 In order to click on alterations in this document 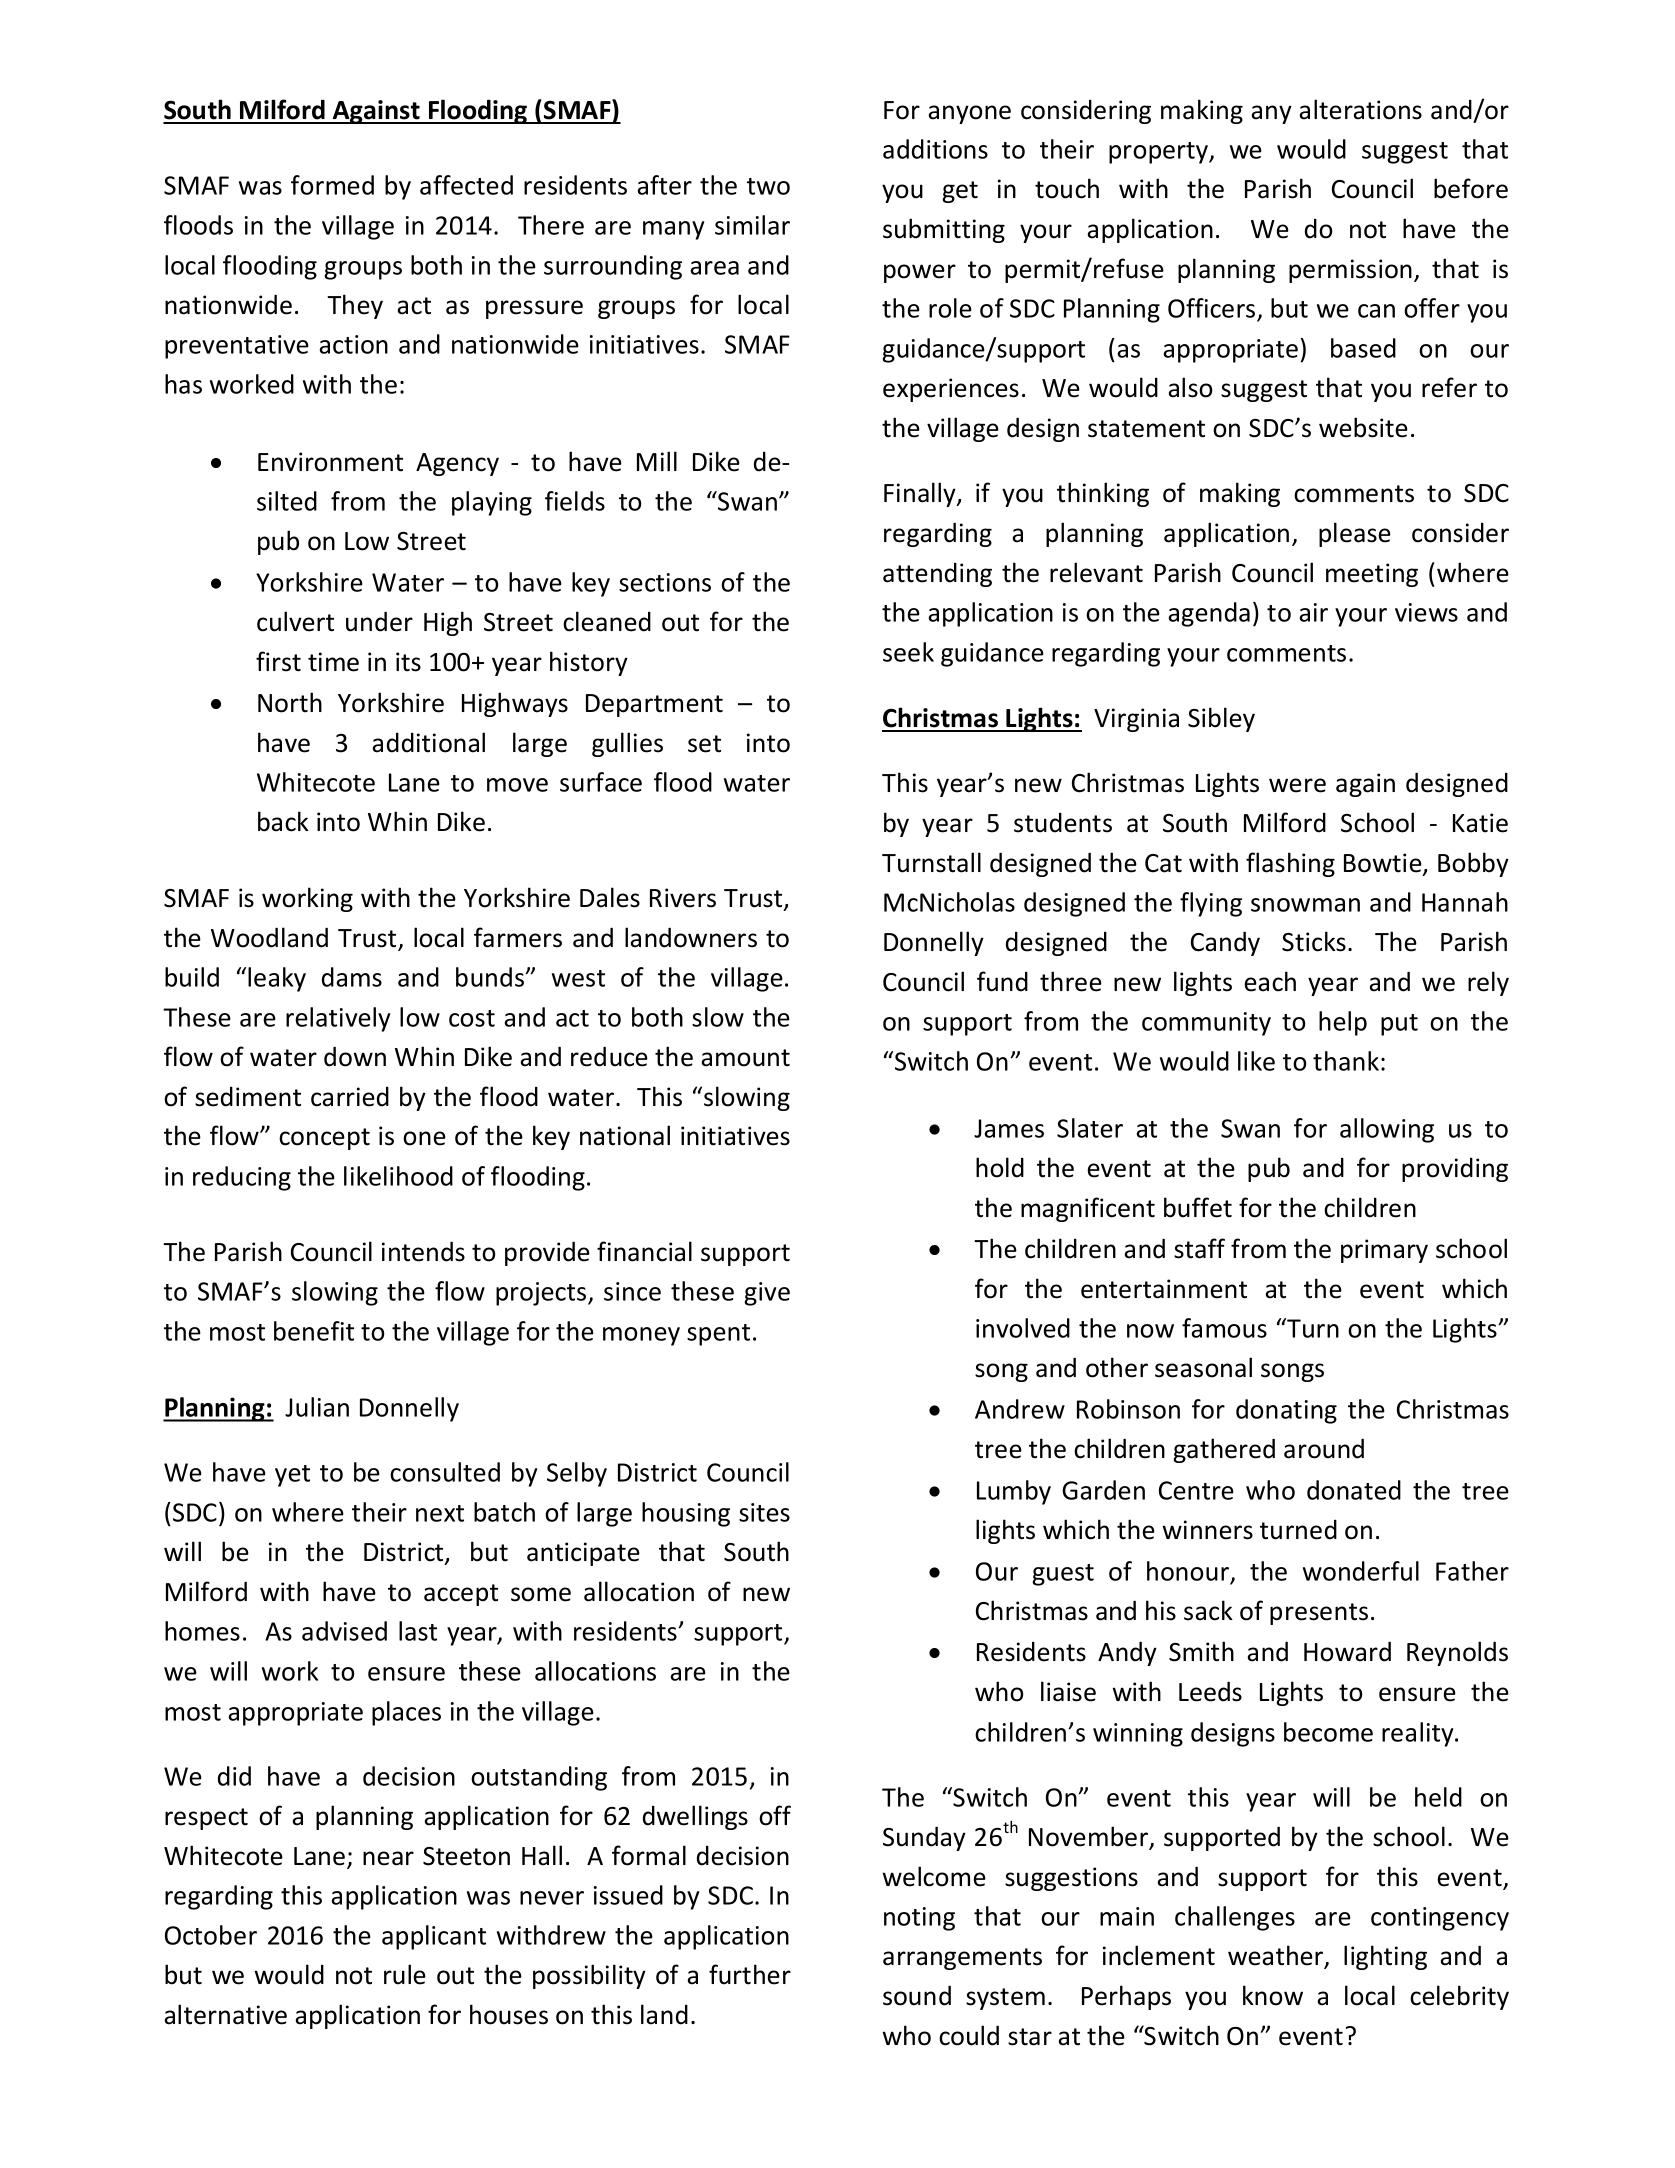, I will do `click(1360, 109)`.
